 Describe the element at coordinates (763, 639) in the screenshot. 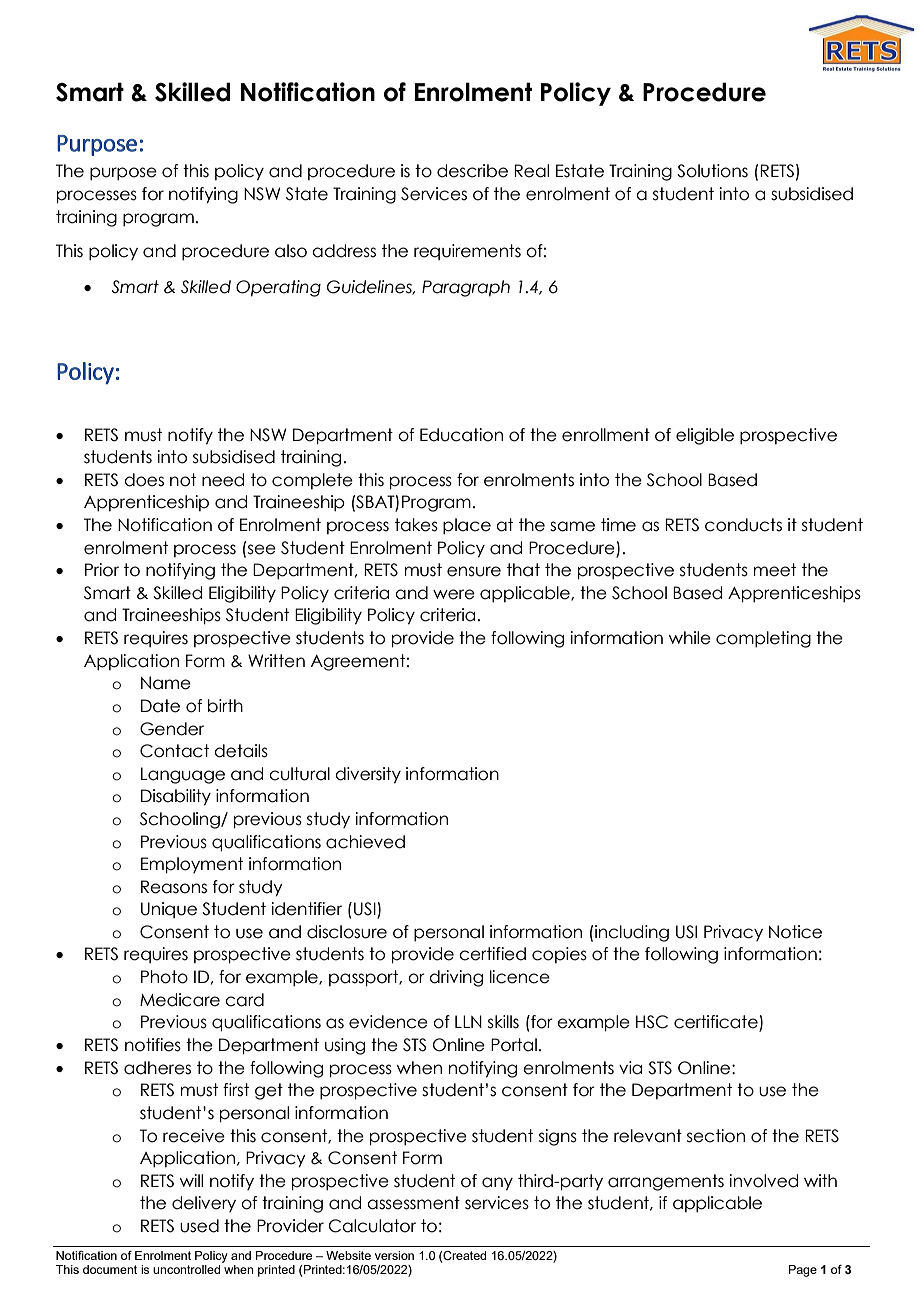

I see `completing` at that location.
